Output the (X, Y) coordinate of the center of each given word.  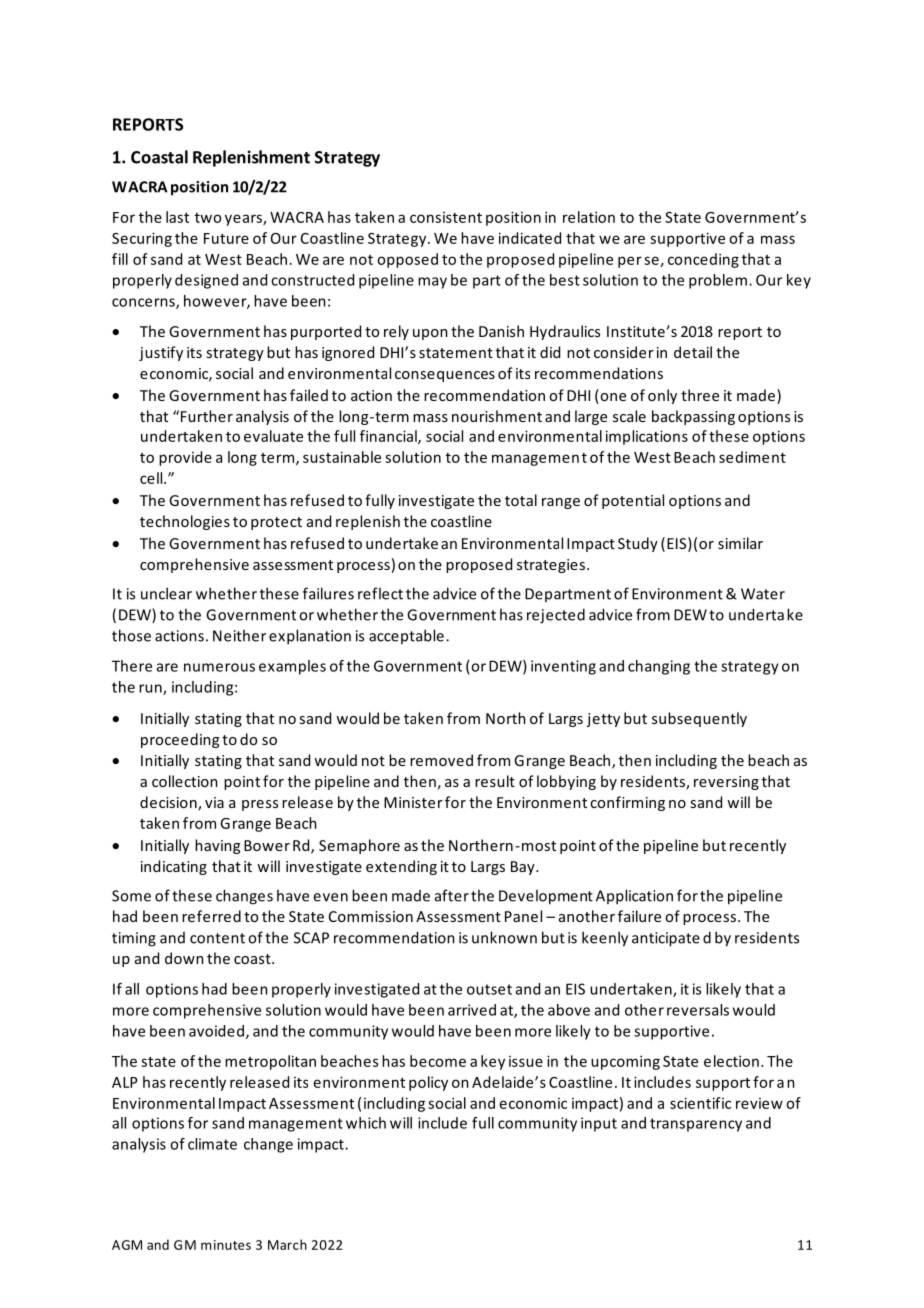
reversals (698, 1010)
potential (633, 501)
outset (489, 989)
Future (226, 238)
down (184, 958)
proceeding (180, 740)
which (366, 1123)
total (521, 500)
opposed (407, 260)
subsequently (699, 719)
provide (185, 458)
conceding (703, 260)
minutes (226, 1245)
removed (441, 760)
